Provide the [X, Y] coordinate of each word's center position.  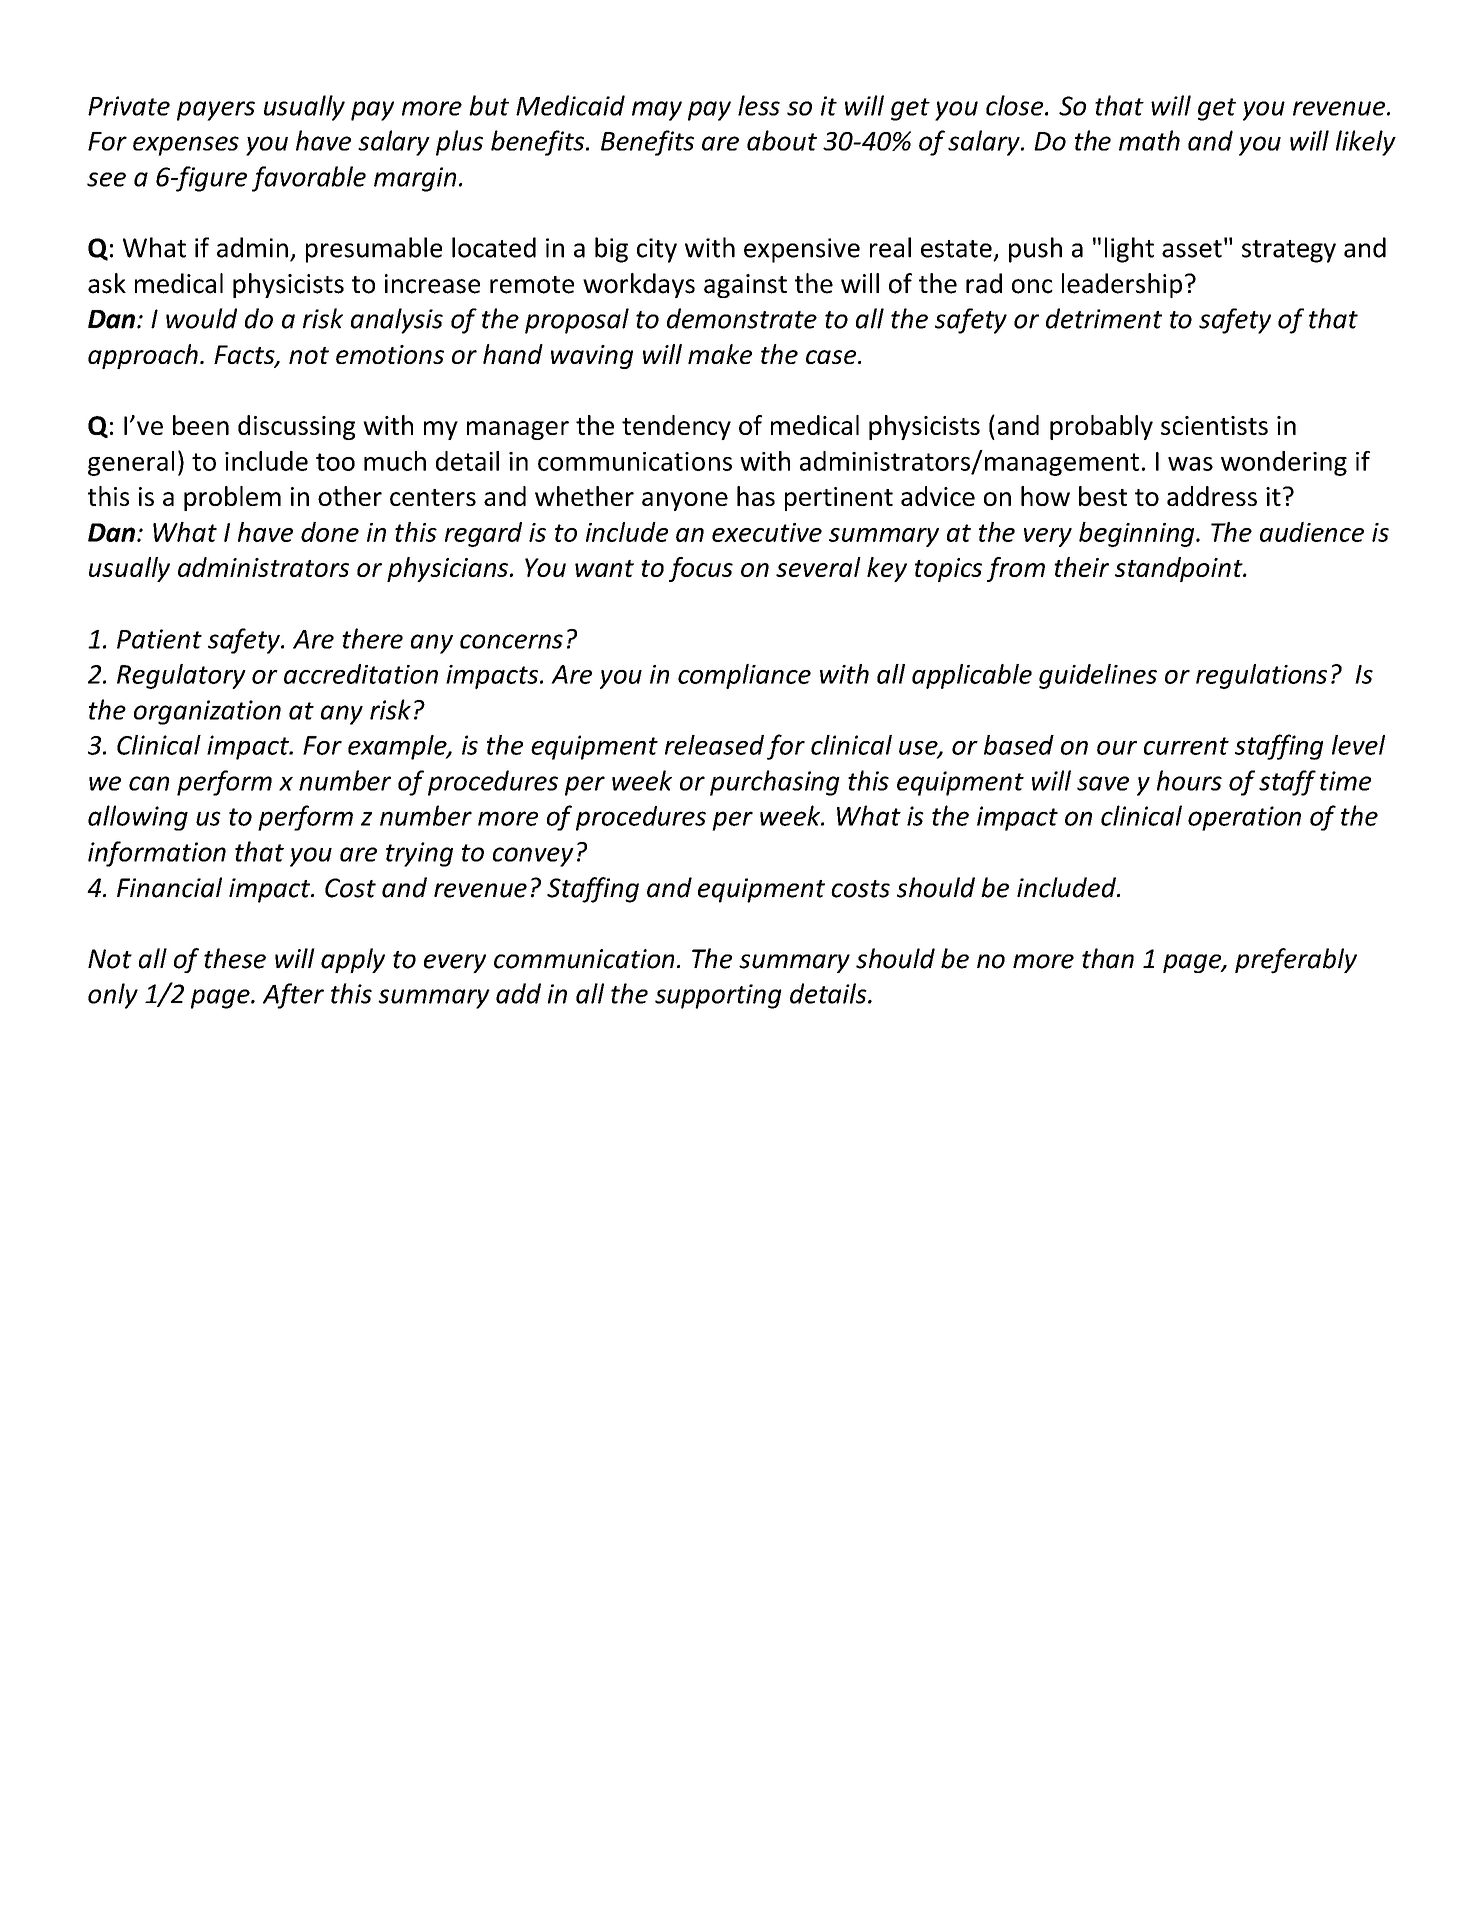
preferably [1296, 961]
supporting [718, 996]
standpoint [1180, 569]
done [330, 532]
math [1149, 140]
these [235, 958]
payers [216, 111]
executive [767, 532]
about [782, 140]
